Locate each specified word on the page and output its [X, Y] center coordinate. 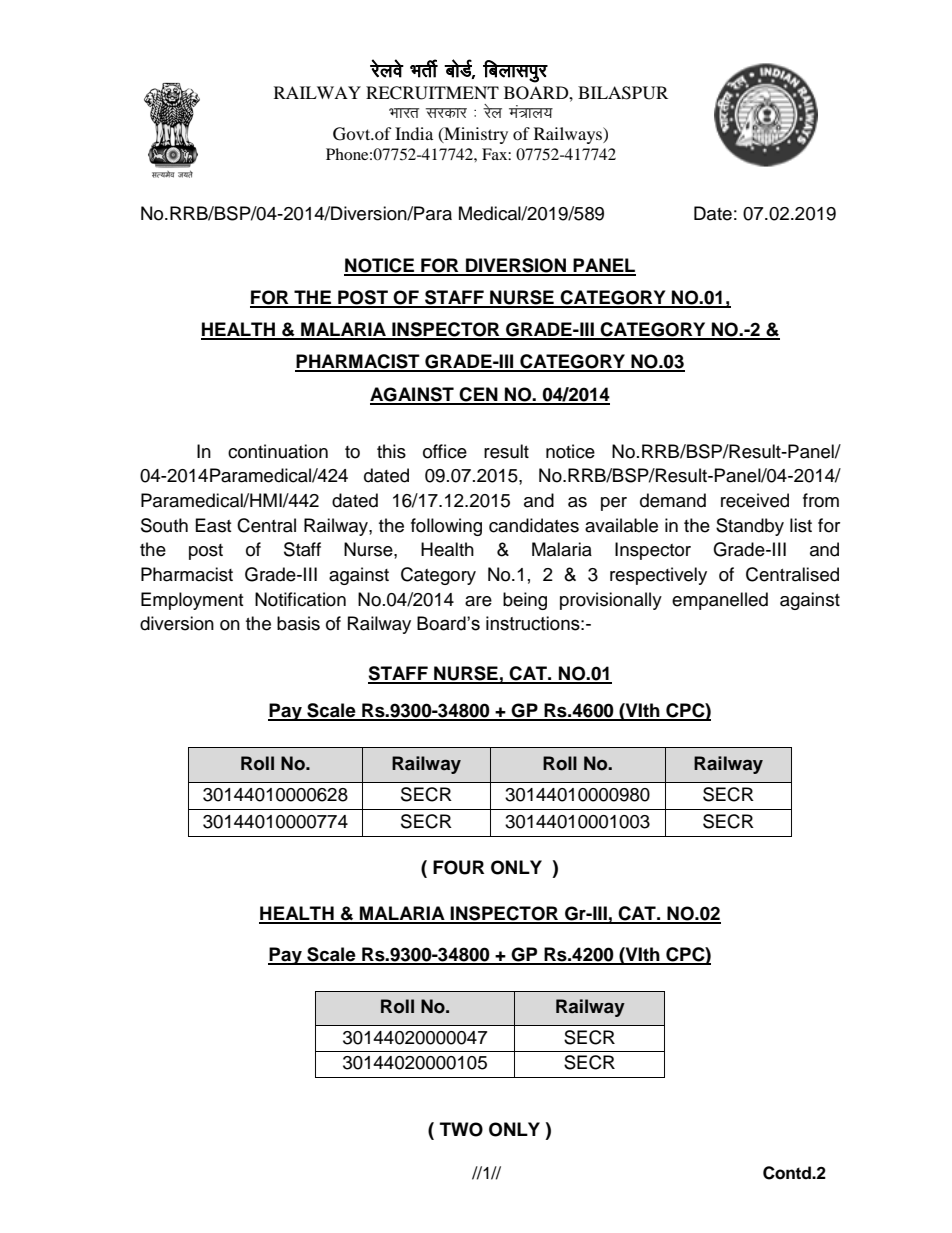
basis [298, 623]
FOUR [458, 867]
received [755, 500]
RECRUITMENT [432, 93]
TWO [461, 1129]
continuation [278, 451]
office [445, 451]
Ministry [475, 135]
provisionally [611, 601]
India [414, 133]
